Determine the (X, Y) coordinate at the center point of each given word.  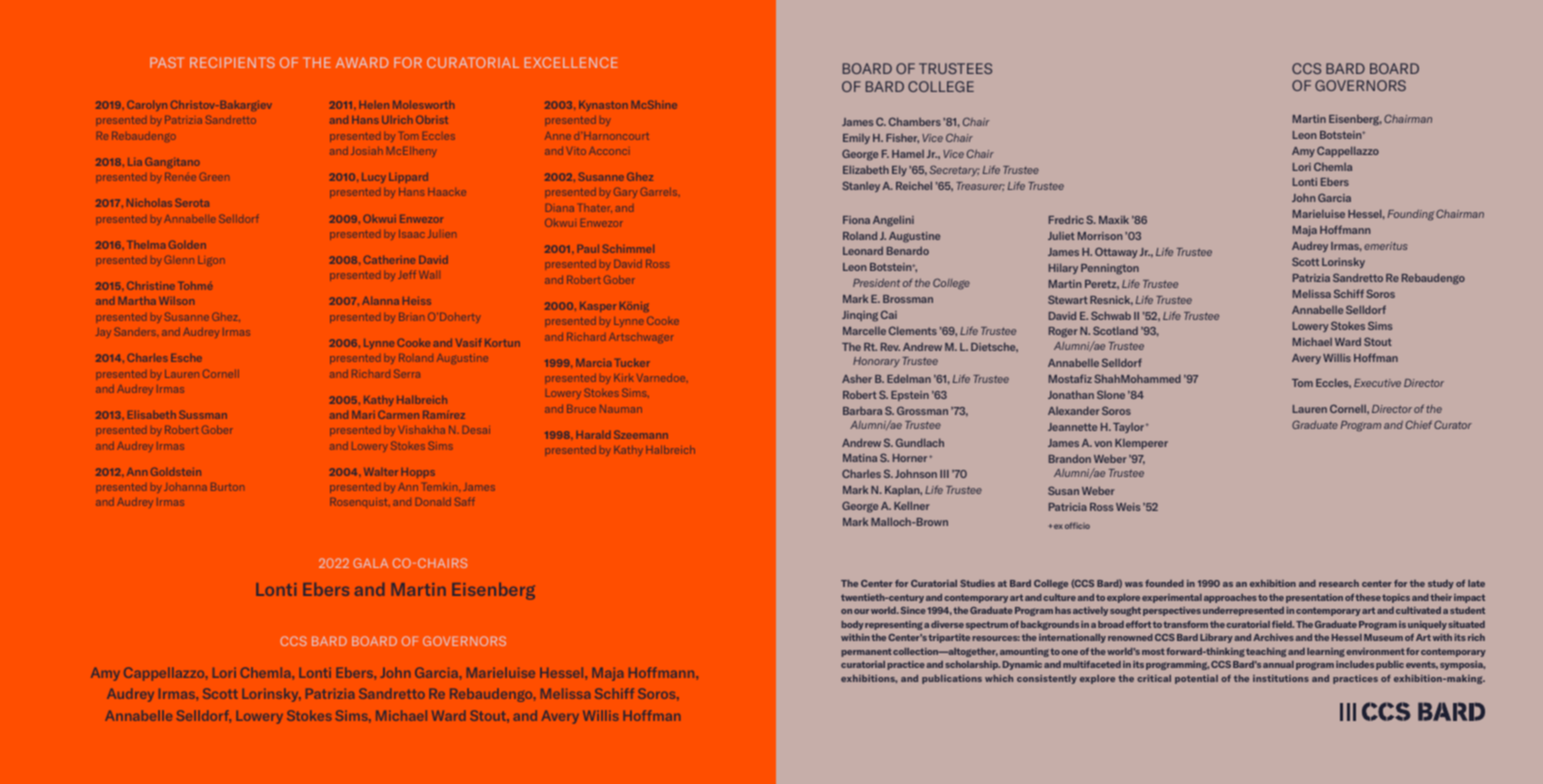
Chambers (915, 121)
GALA (370, 563)
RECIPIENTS (232, 62)
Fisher (902, 138)
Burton (227, 487)
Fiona (856, 220)
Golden (187, 244)
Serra (407, 373)
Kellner (912, 505)
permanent (867, 652)
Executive (1377, 383)
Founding (1411, 215)
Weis (1128, 507)
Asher (857, 379)
